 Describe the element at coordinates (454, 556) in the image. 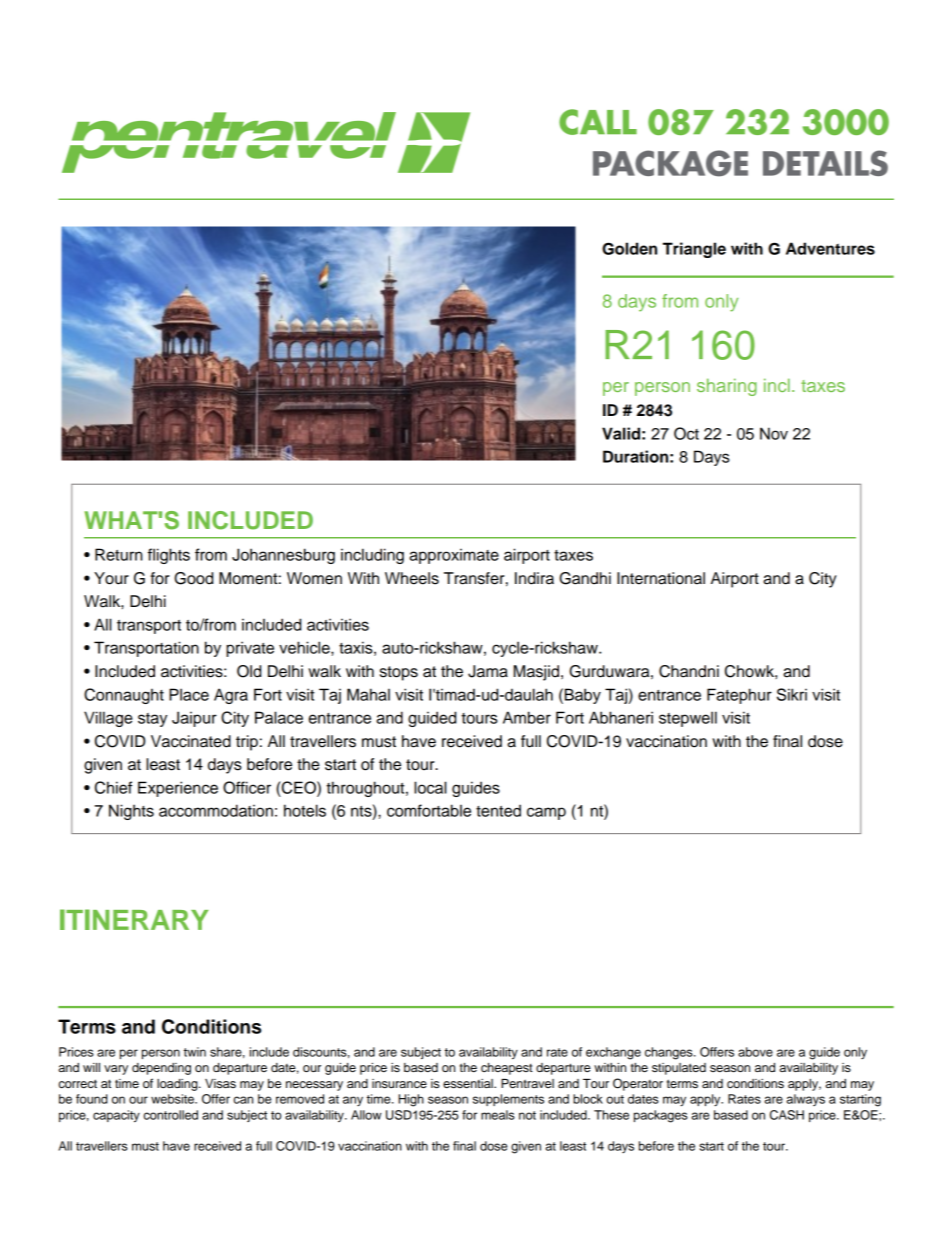

I see `approximate` at that location.
